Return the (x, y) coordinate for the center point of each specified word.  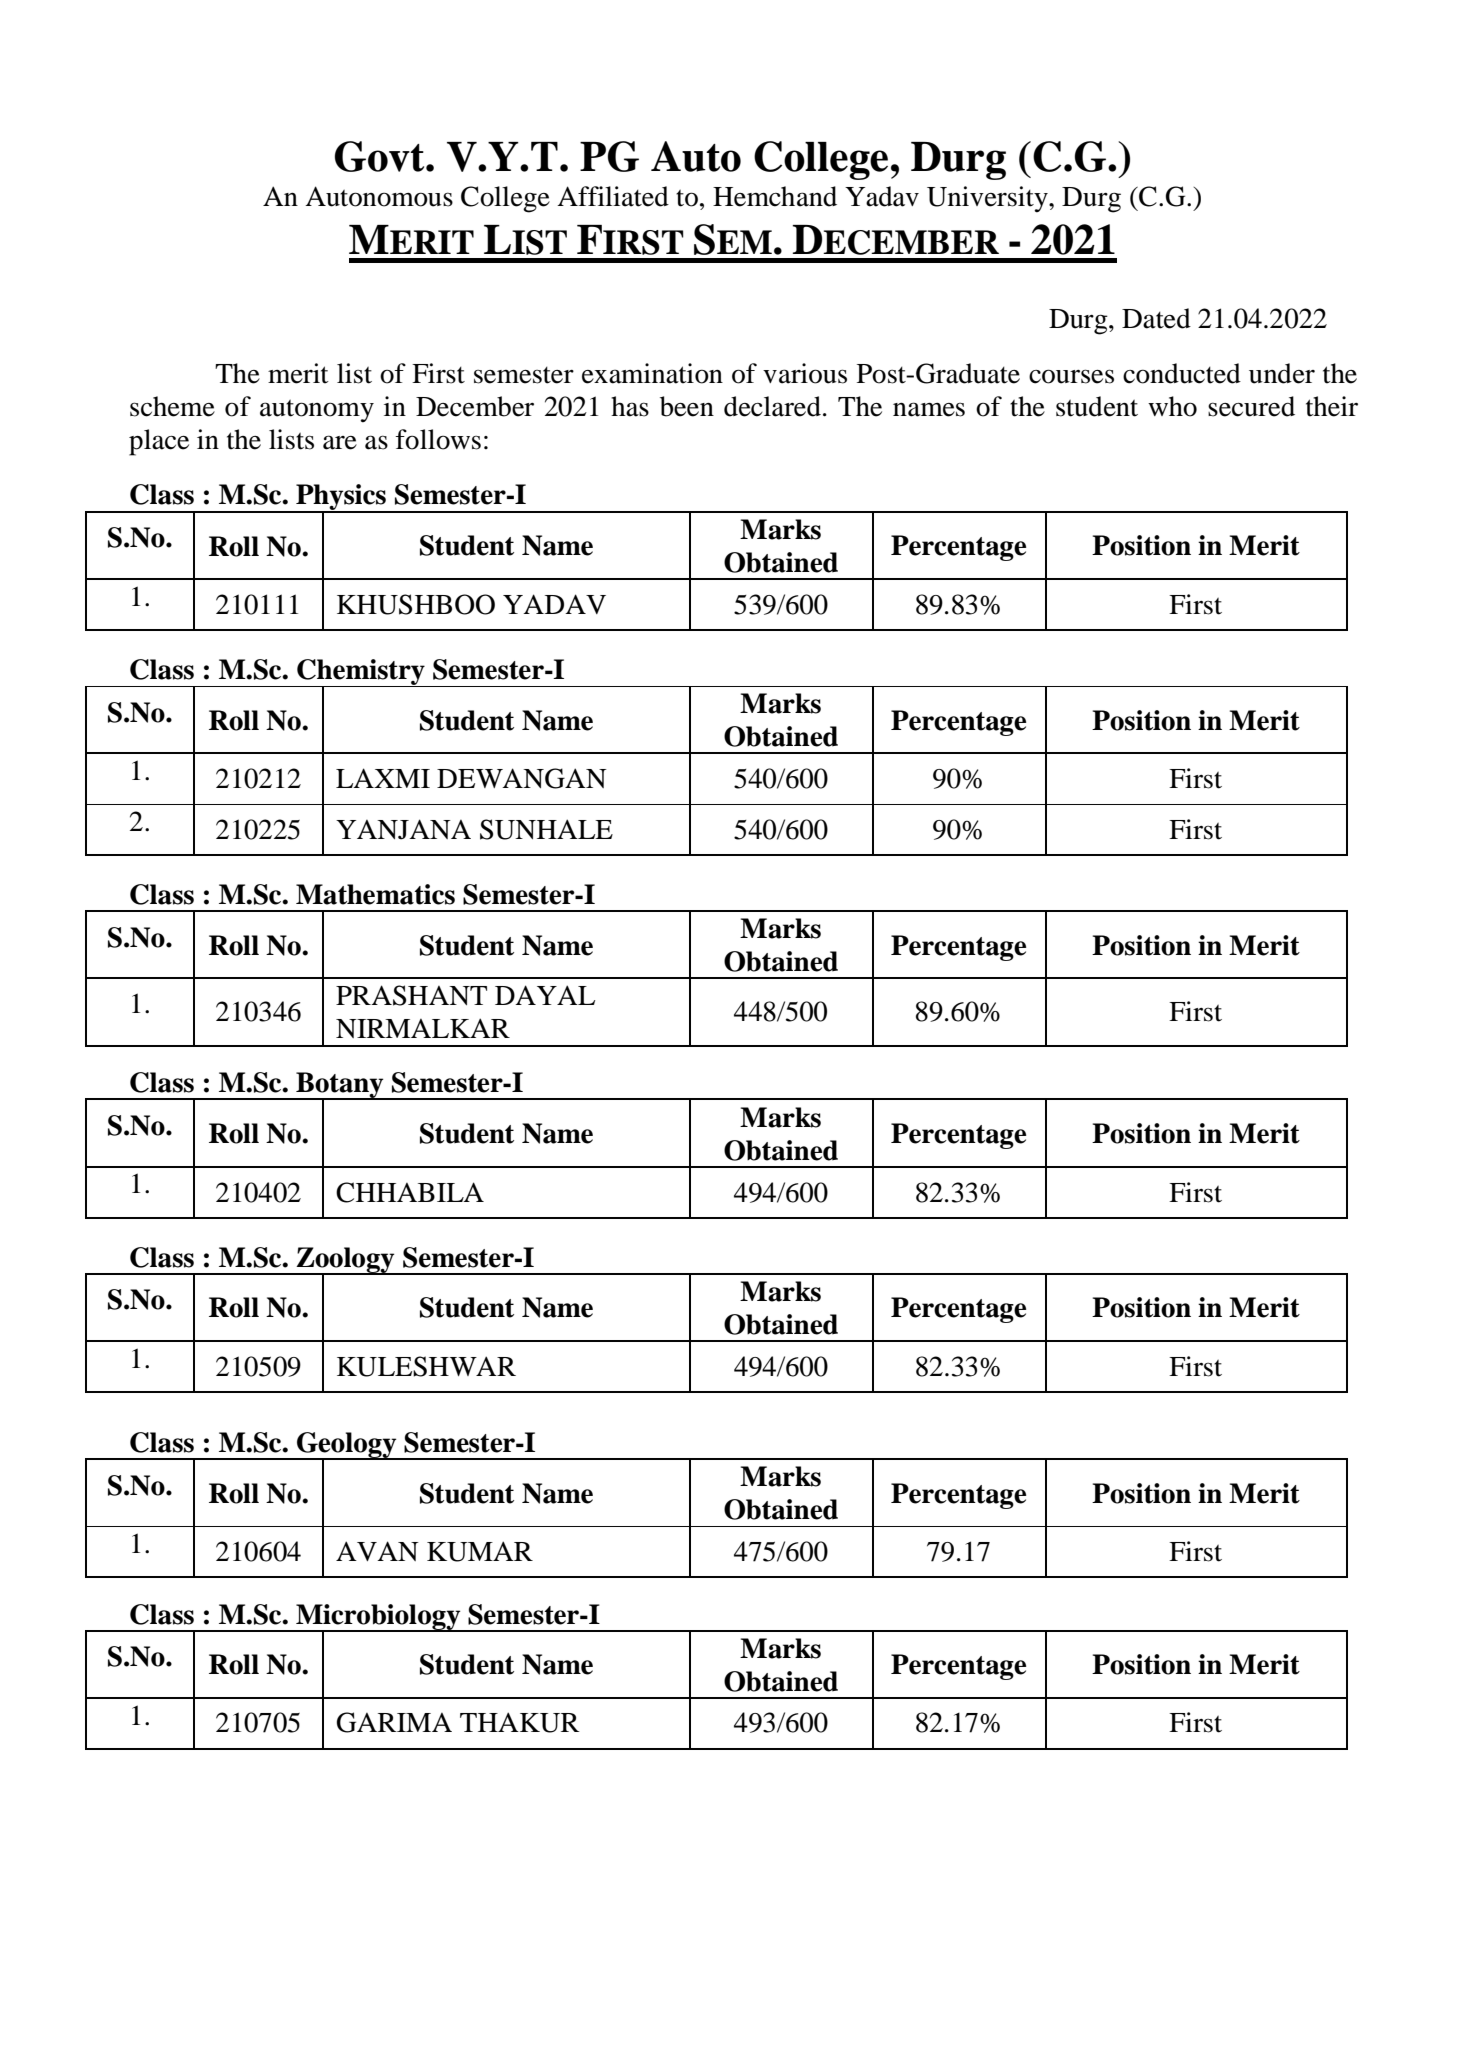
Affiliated (613, 196)
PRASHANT (411, 995)
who (1172, 406)
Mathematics (375, 894)
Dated (1156, 318)
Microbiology (378, 1618)
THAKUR (520, 1722)
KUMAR (480, 1551)
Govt (381, 156)
